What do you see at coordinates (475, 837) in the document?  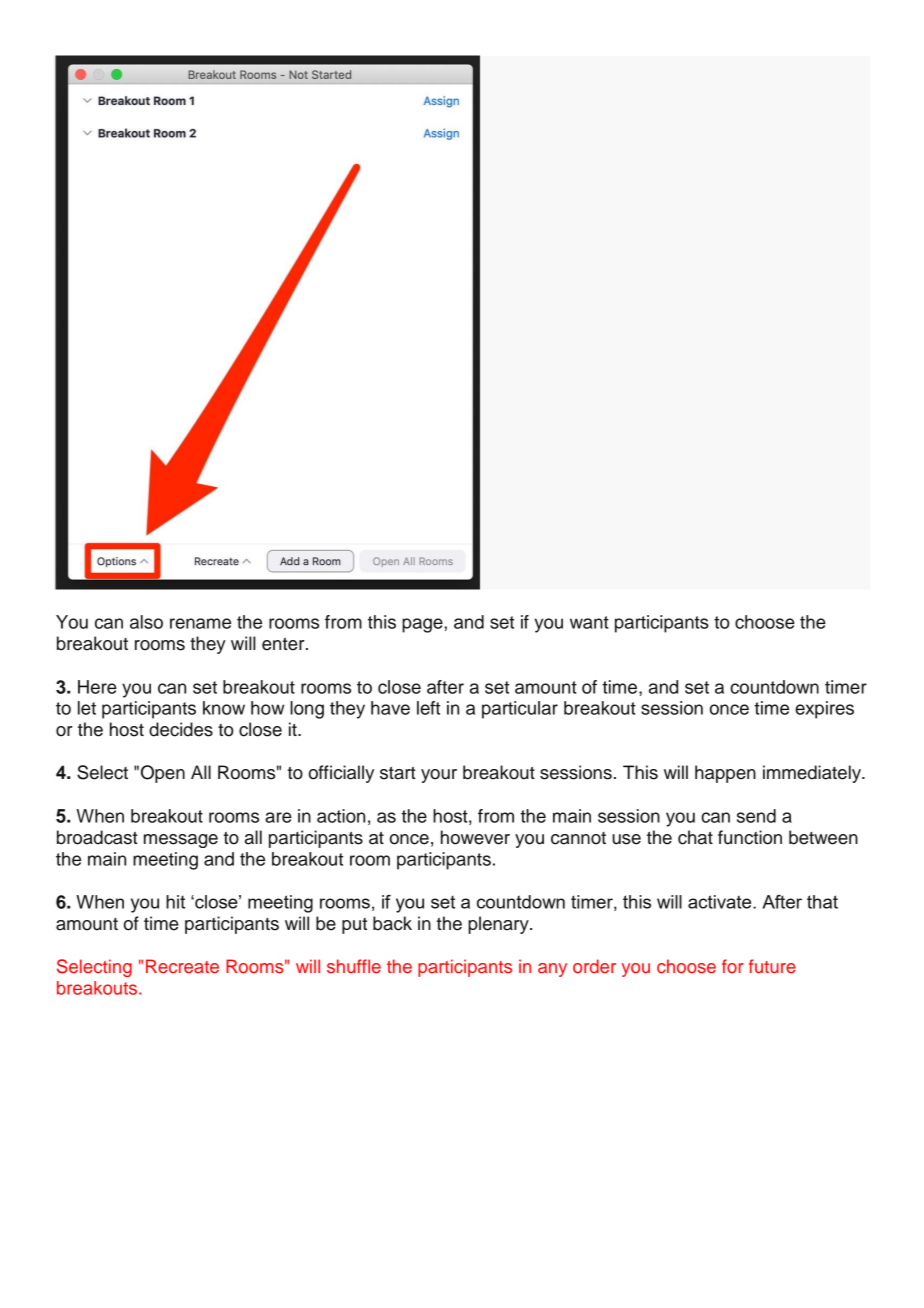 I see `however` at bounding box center [475, 837].
